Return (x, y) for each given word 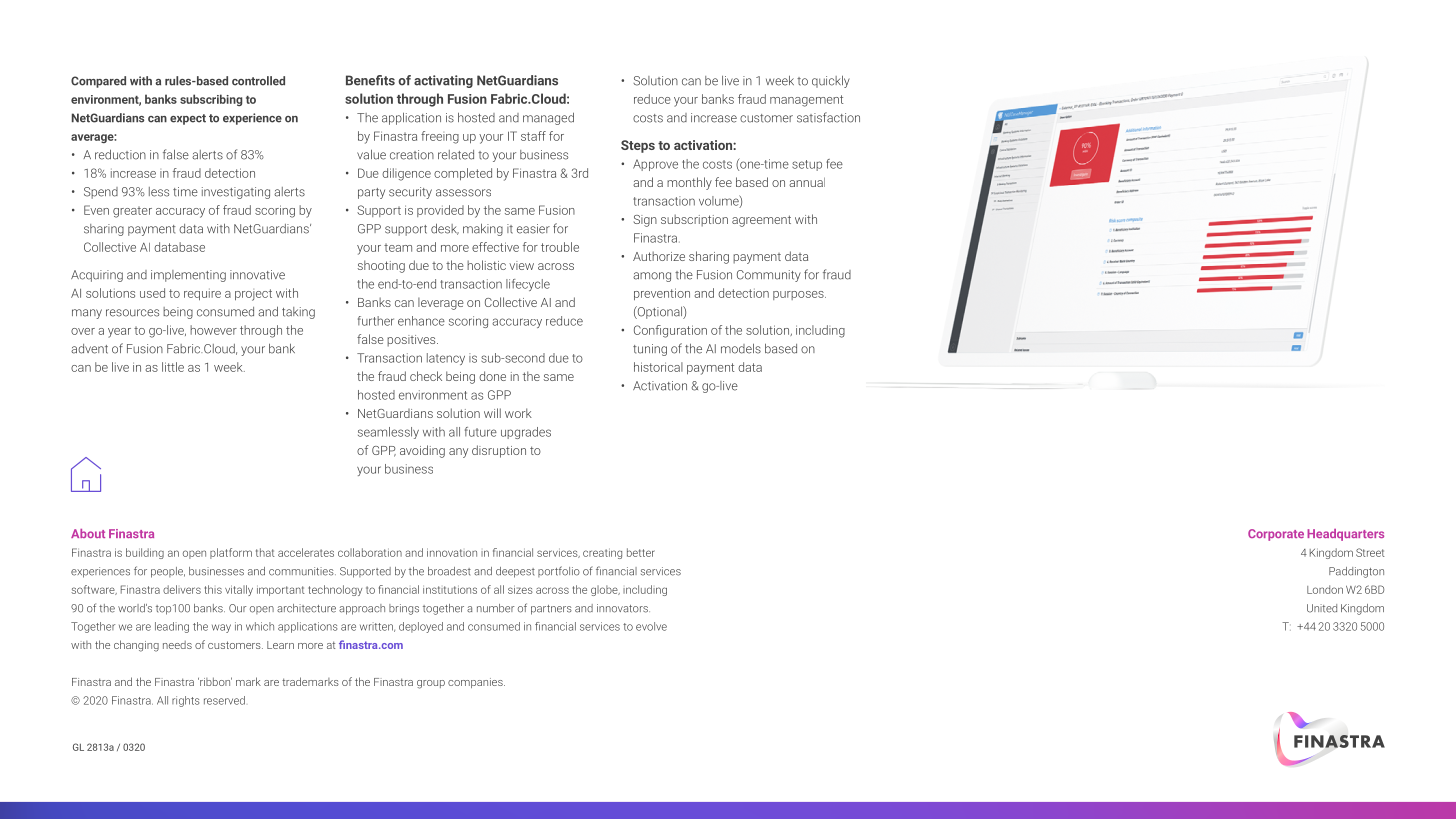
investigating (236, 193)
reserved (224, 700)
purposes (799, 295)
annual (807, 182)
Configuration (670, 331)
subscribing (211, 100)
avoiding (422, 451)
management (806, 101)
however (213, 330)
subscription (694, 220)
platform (231, 553)
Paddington (1356, 572)
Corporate (1276, 535)
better (641, 552)
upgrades (526, 433)
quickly (831, 81)
